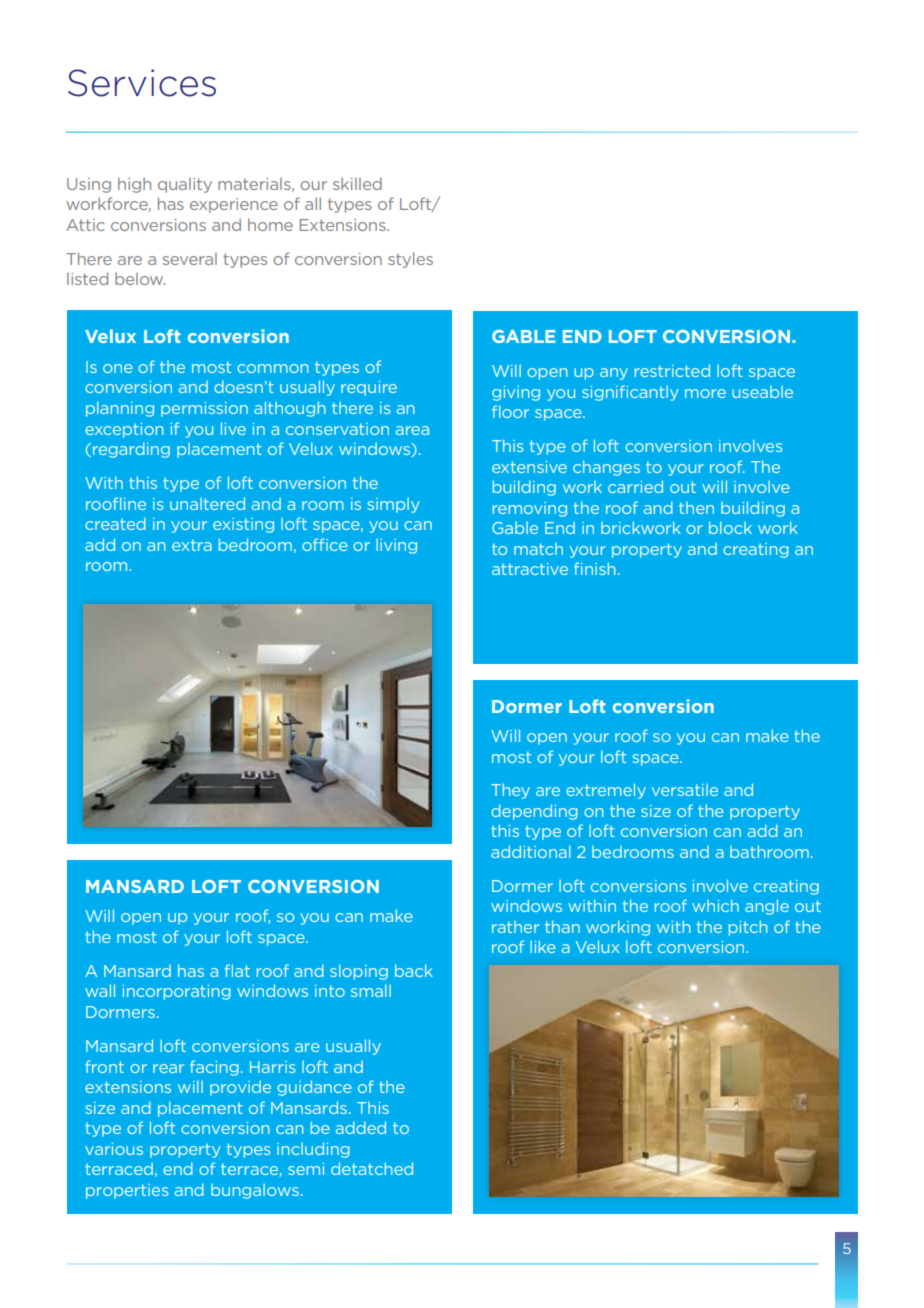 This screenshot has height=1308, width=924. I want to click on flat, so click(237, 970).
